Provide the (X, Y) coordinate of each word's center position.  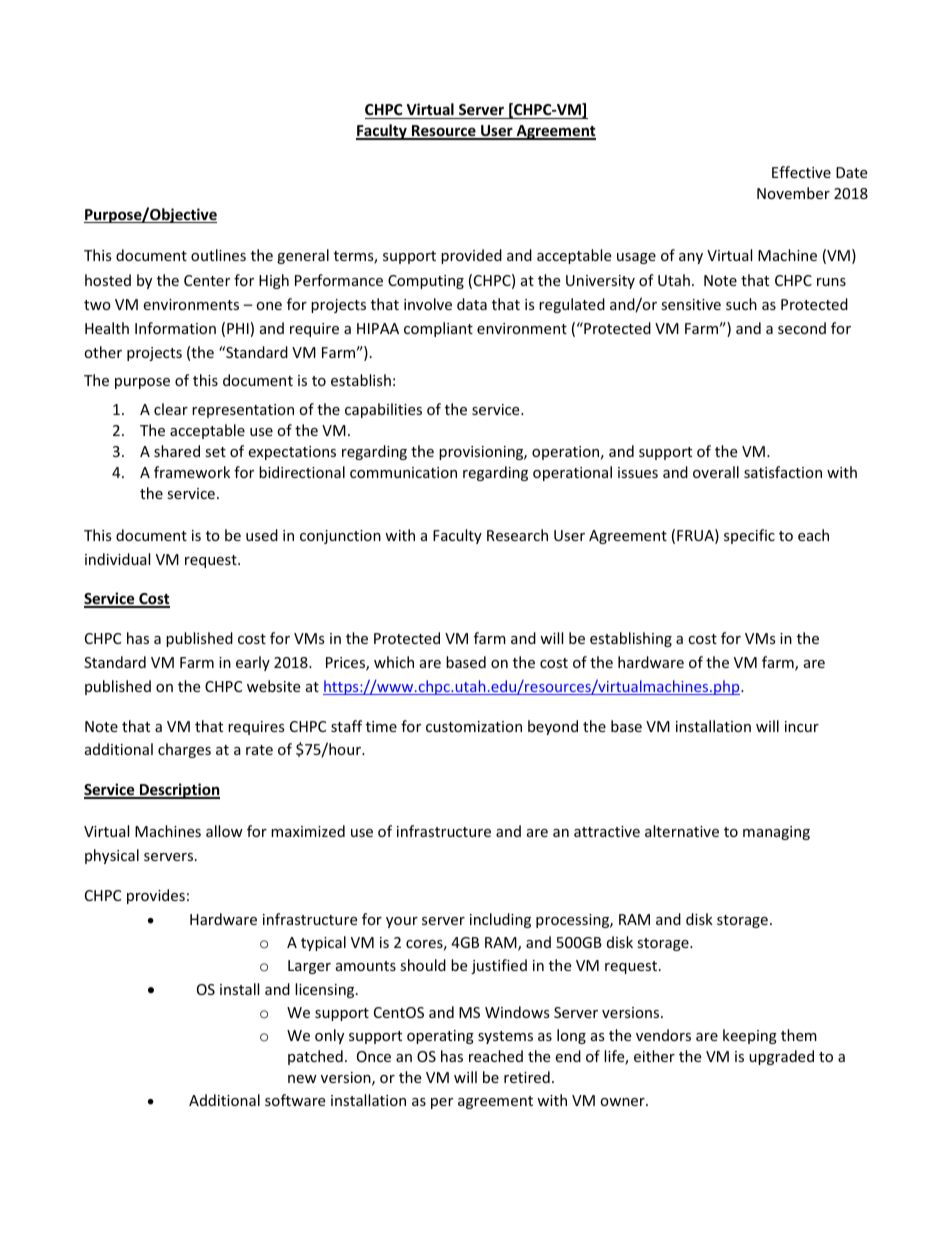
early (253, 663)
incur (802, 726)
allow (224, 831)
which (394, 662)
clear (171, 409)
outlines (218, 255)
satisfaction (783, 472)
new (302, 1079)
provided (471, 256)
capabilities (383, 410)
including (500, 920)
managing (776, 833)
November (793, 193)
